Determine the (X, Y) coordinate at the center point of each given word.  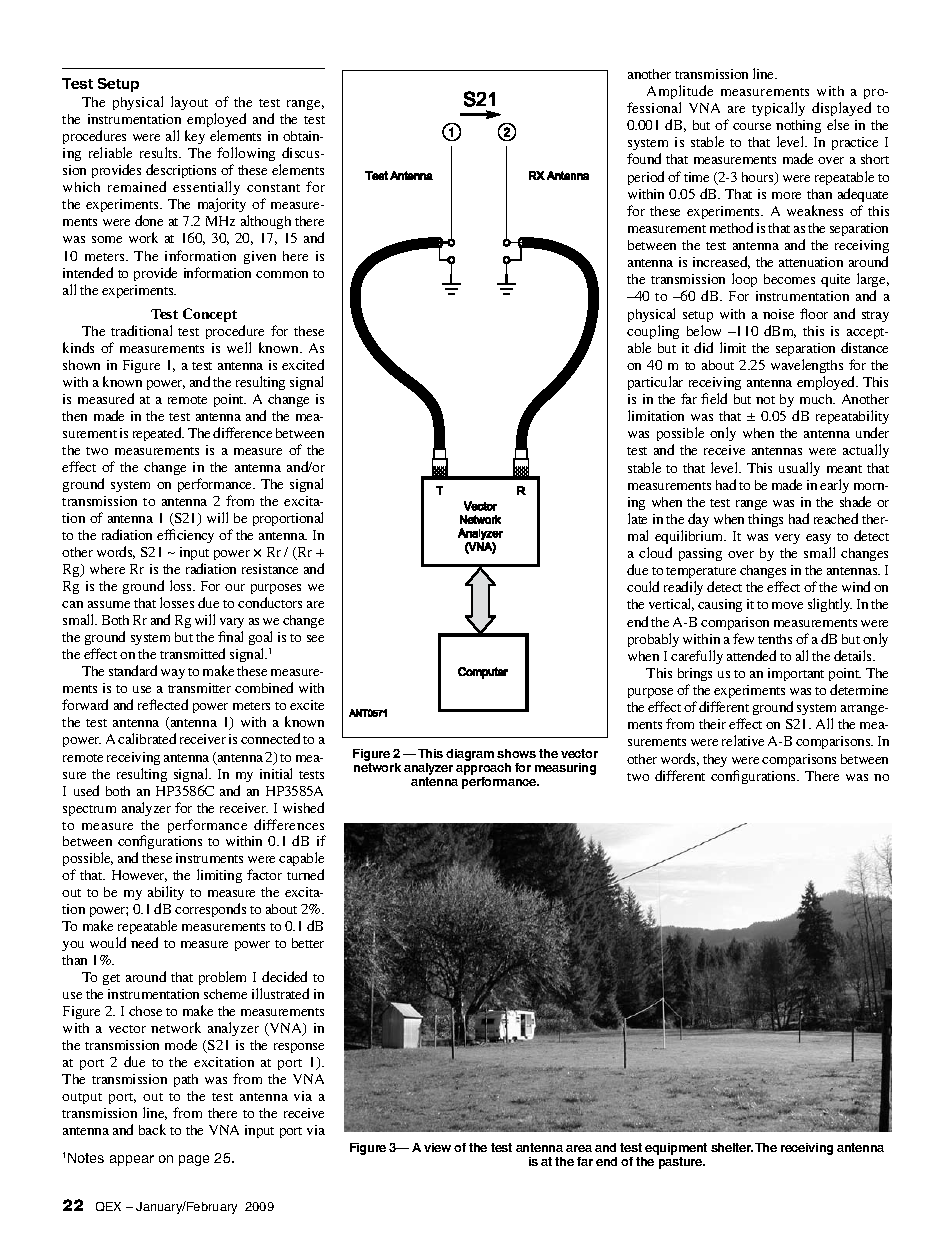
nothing (798, 128)
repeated (158, 434)
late (637, 518)
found (644, 158)
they (715, 760)
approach (483, 770)
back (152, 1129)
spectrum (89, 810)
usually (799, 469)
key (195, 137)
